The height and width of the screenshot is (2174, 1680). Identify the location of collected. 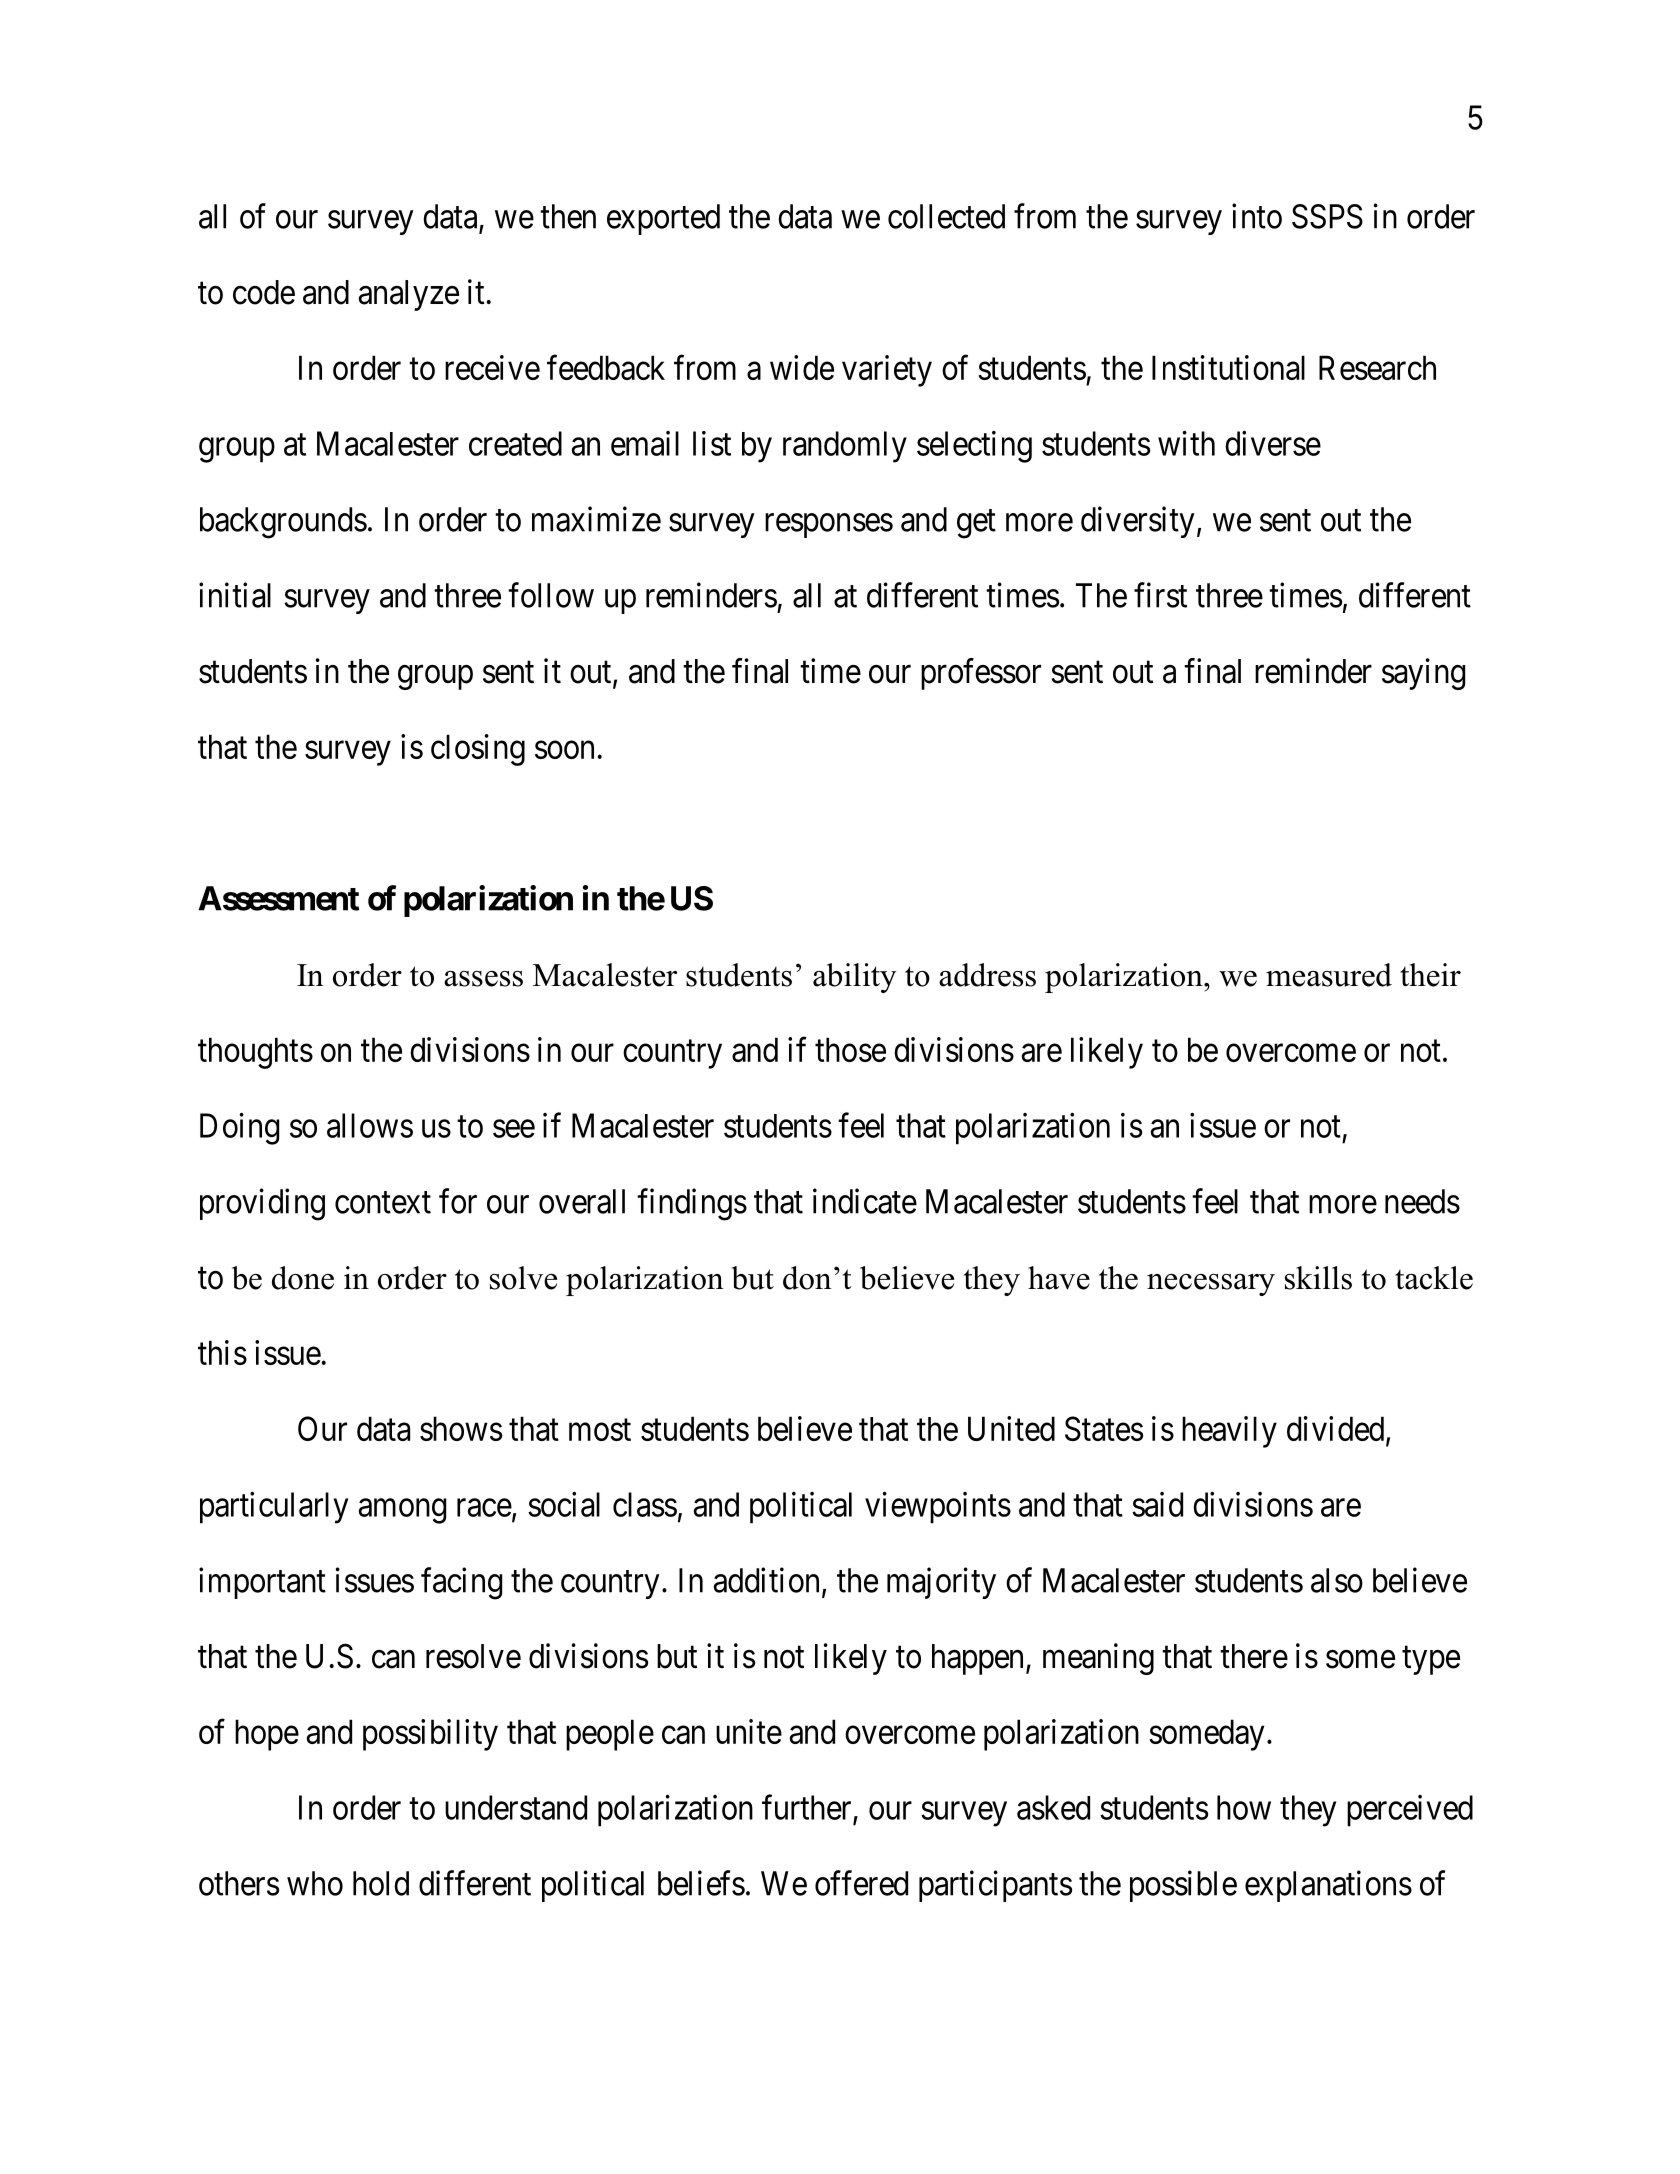
(946, 216).
